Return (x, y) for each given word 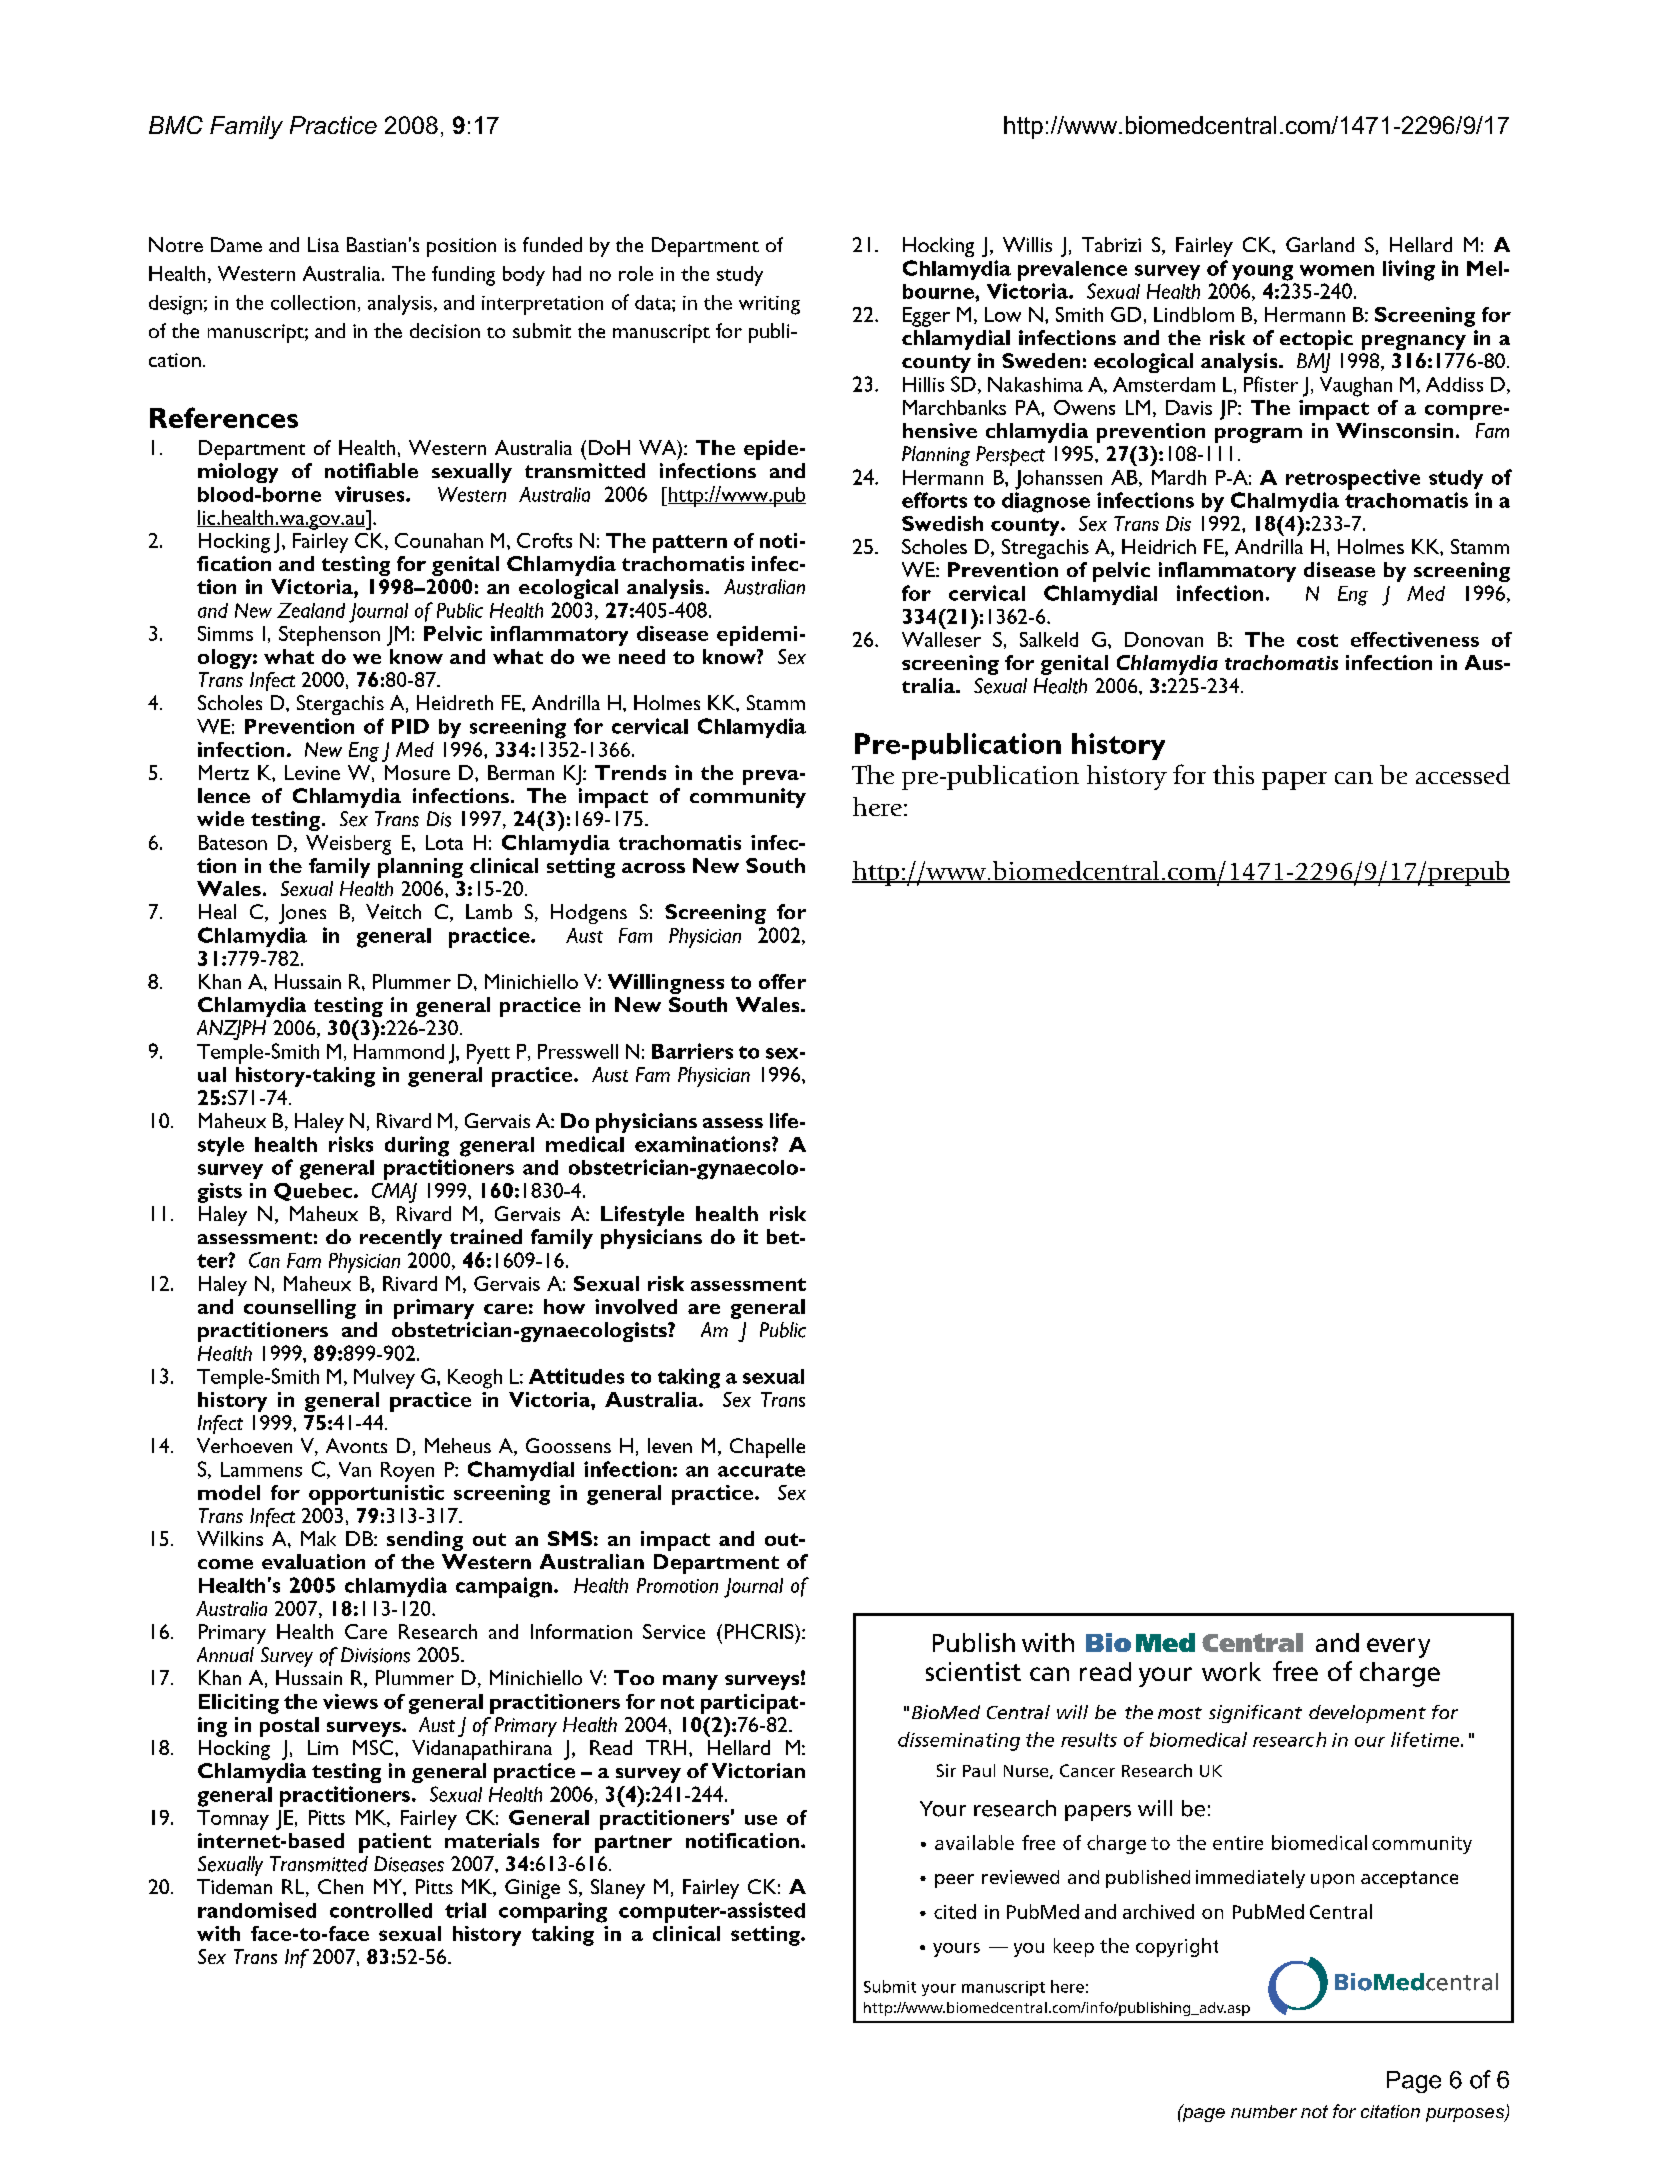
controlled (381, 1910)
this (1233, 774)
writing (769, 305)
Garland (1320, 244)
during (417, 1146)
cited (955, 1911)
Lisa (323, 244)
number (1264, 2111)
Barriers (692, 1051)
